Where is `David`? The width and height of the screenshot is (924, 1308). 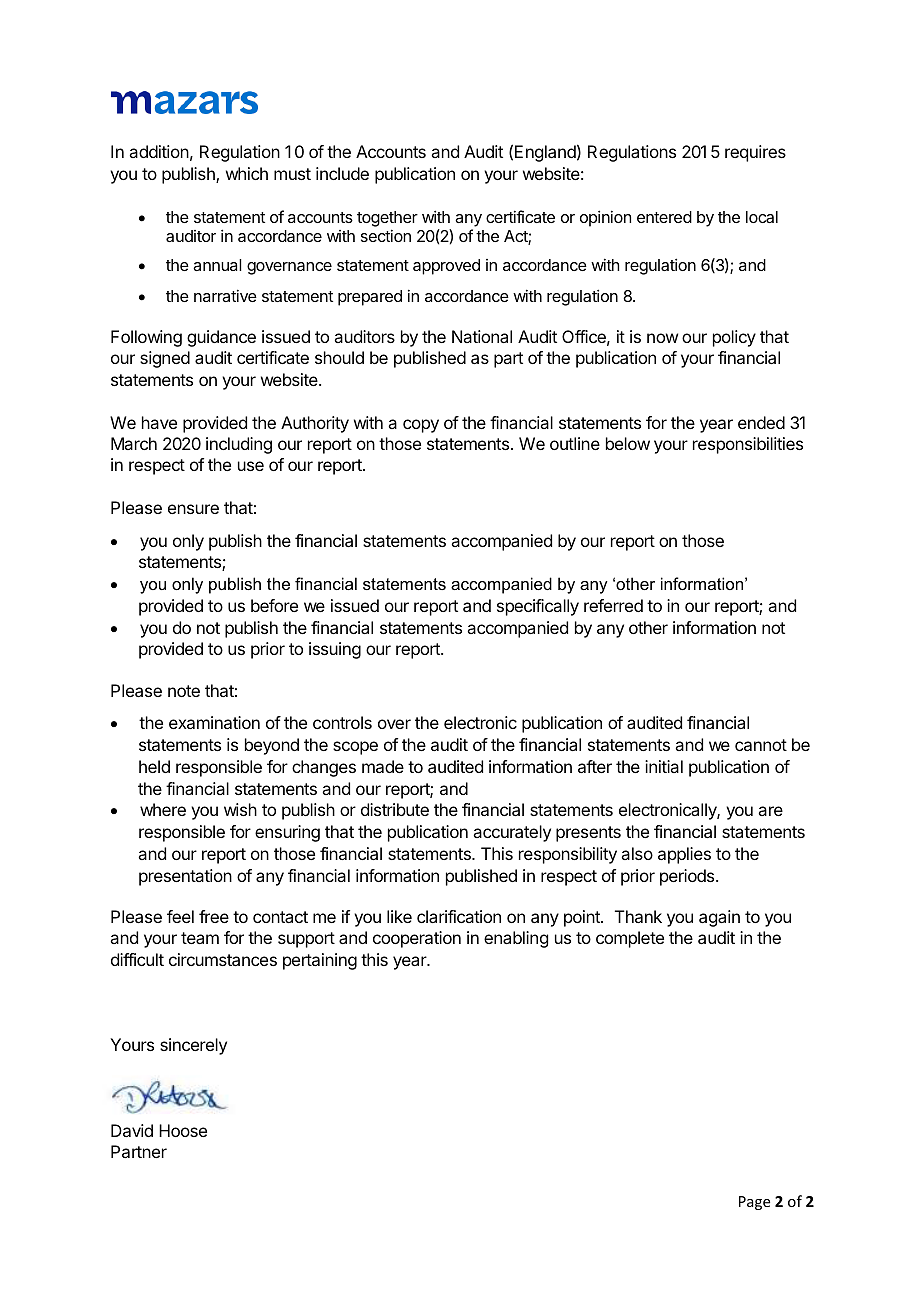
David is located at coordinates (132, 1130).
